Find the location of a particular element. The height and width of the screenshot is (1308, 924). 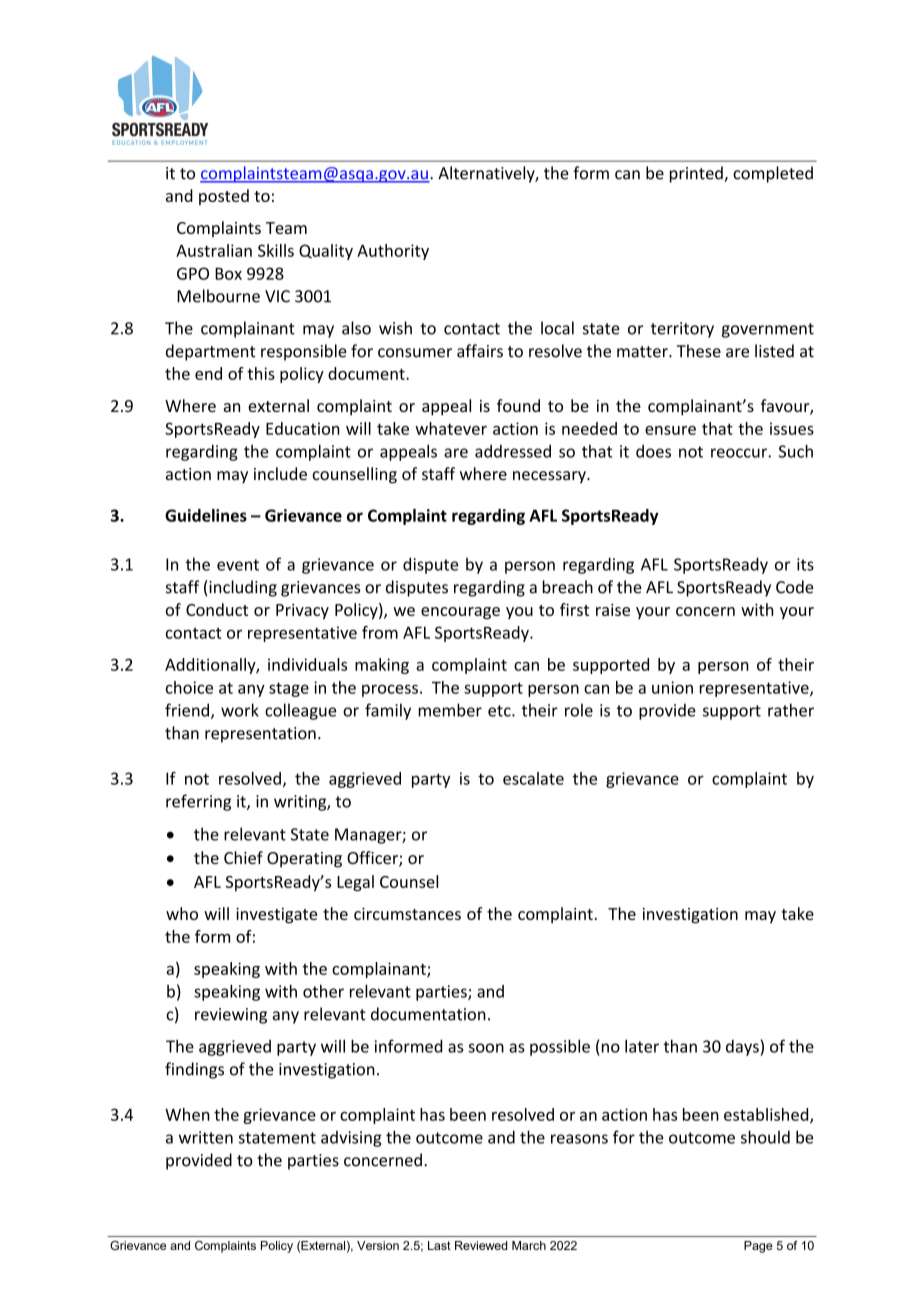

Reviewed is located at coordinates (481, 1245).
